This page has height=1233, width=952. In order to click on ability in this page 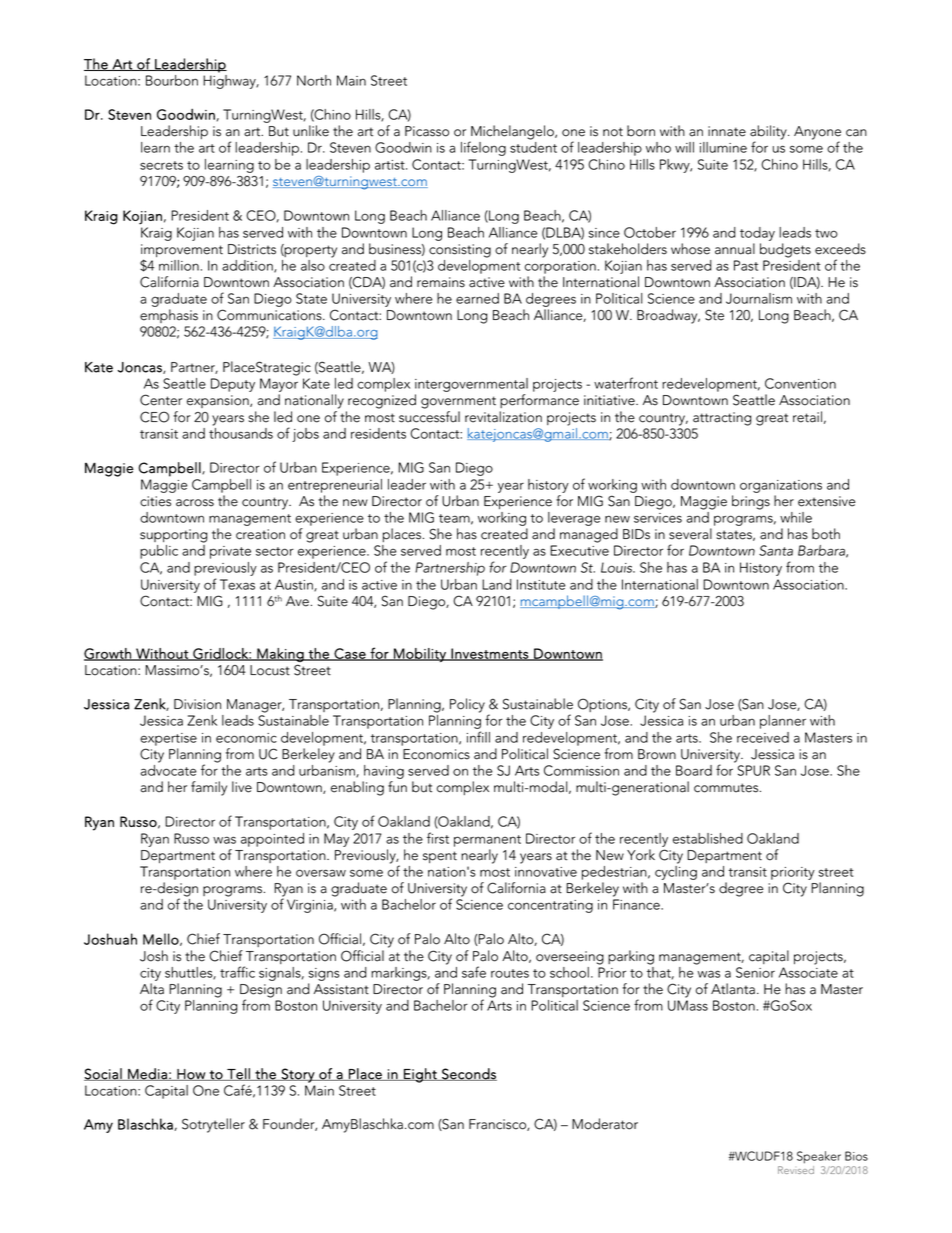, I will do `click(769, 133)`.
